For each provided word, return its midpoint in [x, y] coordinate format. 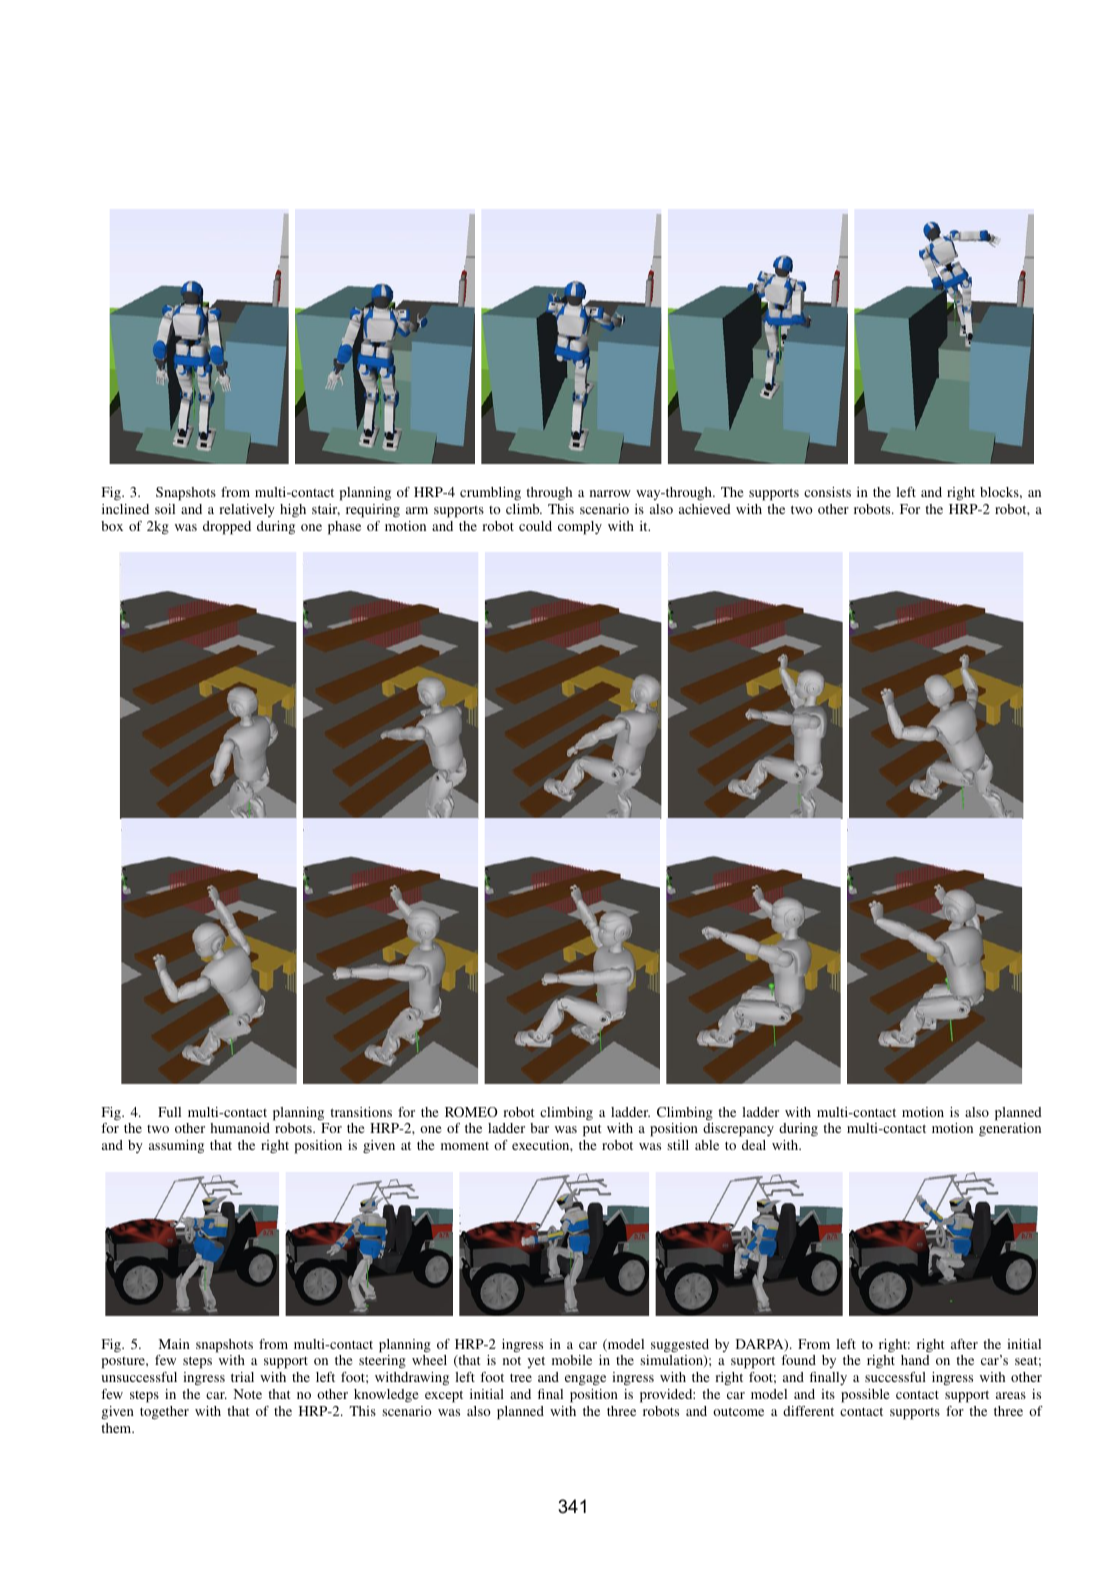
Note [247, 1394]
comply [580, 528]
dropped [227, 528]
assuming [176, 1147]
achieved [705, 509]
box [112, 526]
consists [827, 492]
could [535, 526]
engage [585, 1380]
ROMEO [471, 1112]
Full [169, 1112]
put [592, 1130]
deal [754, 1145]
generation [1010, 1129]
